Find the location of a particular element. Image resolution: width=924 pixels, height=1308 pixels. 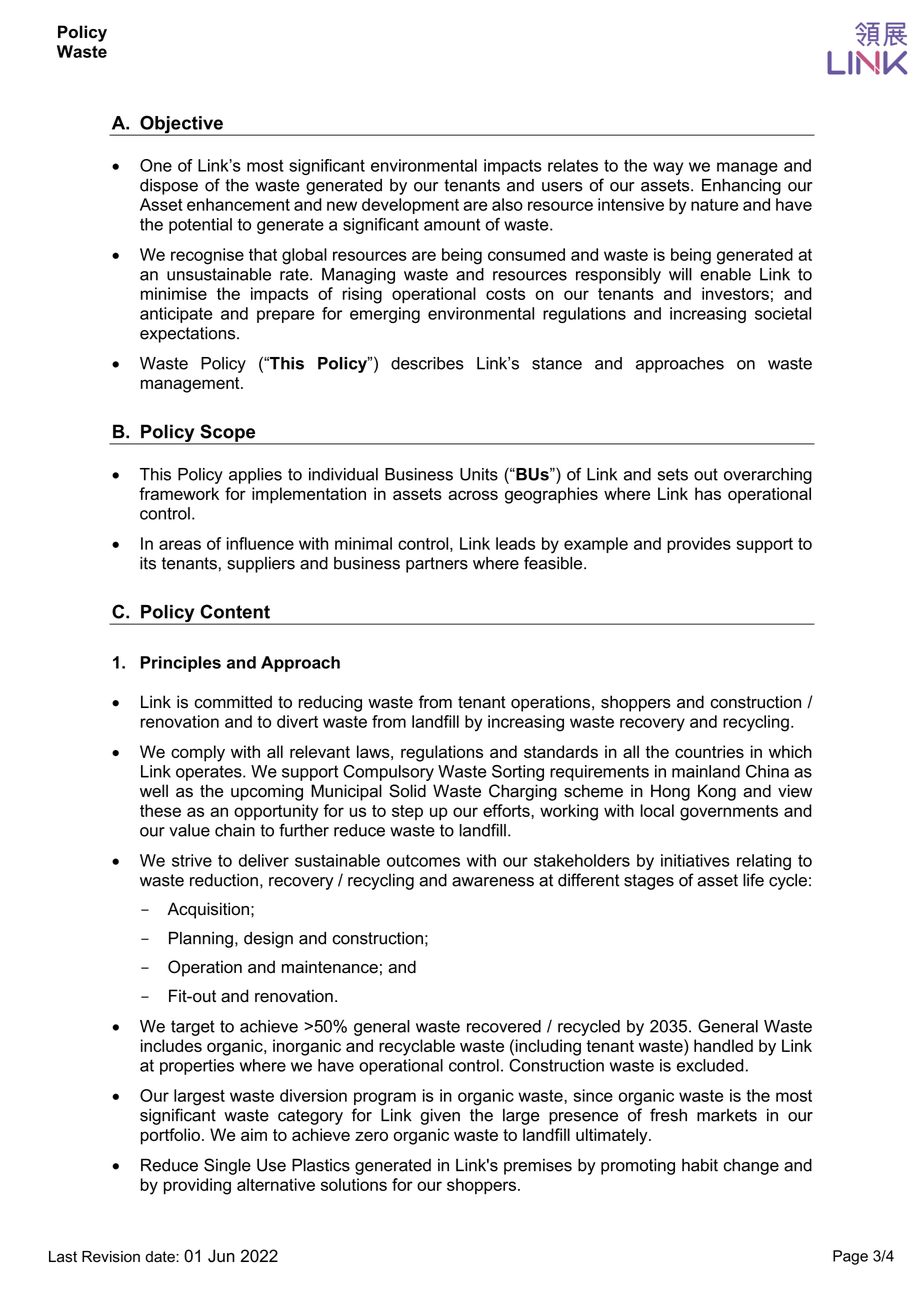

also is located at coordinates (507, 204).
